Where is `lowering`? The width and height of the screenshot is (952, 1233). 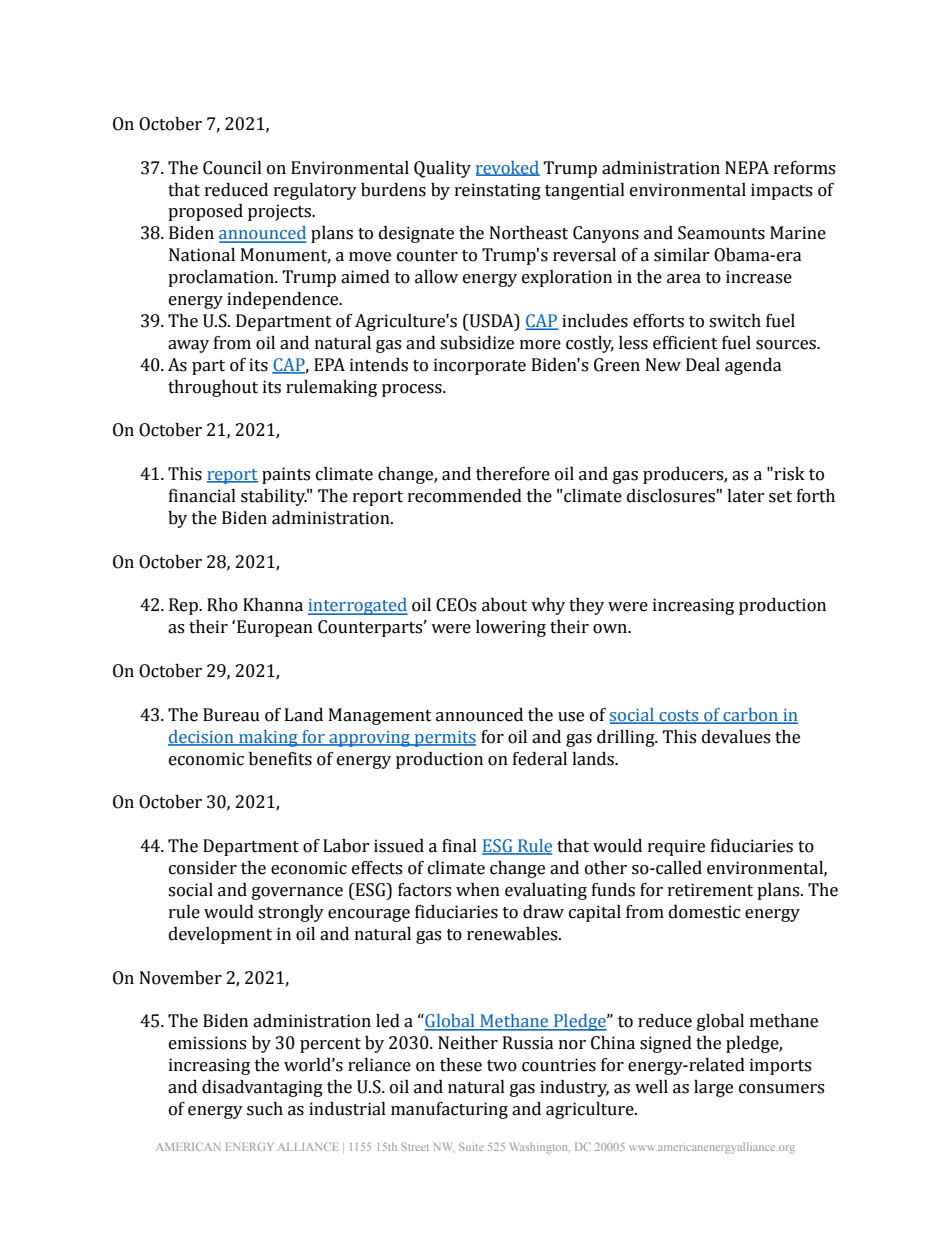 lowering is located at coordinates (511, 628).
